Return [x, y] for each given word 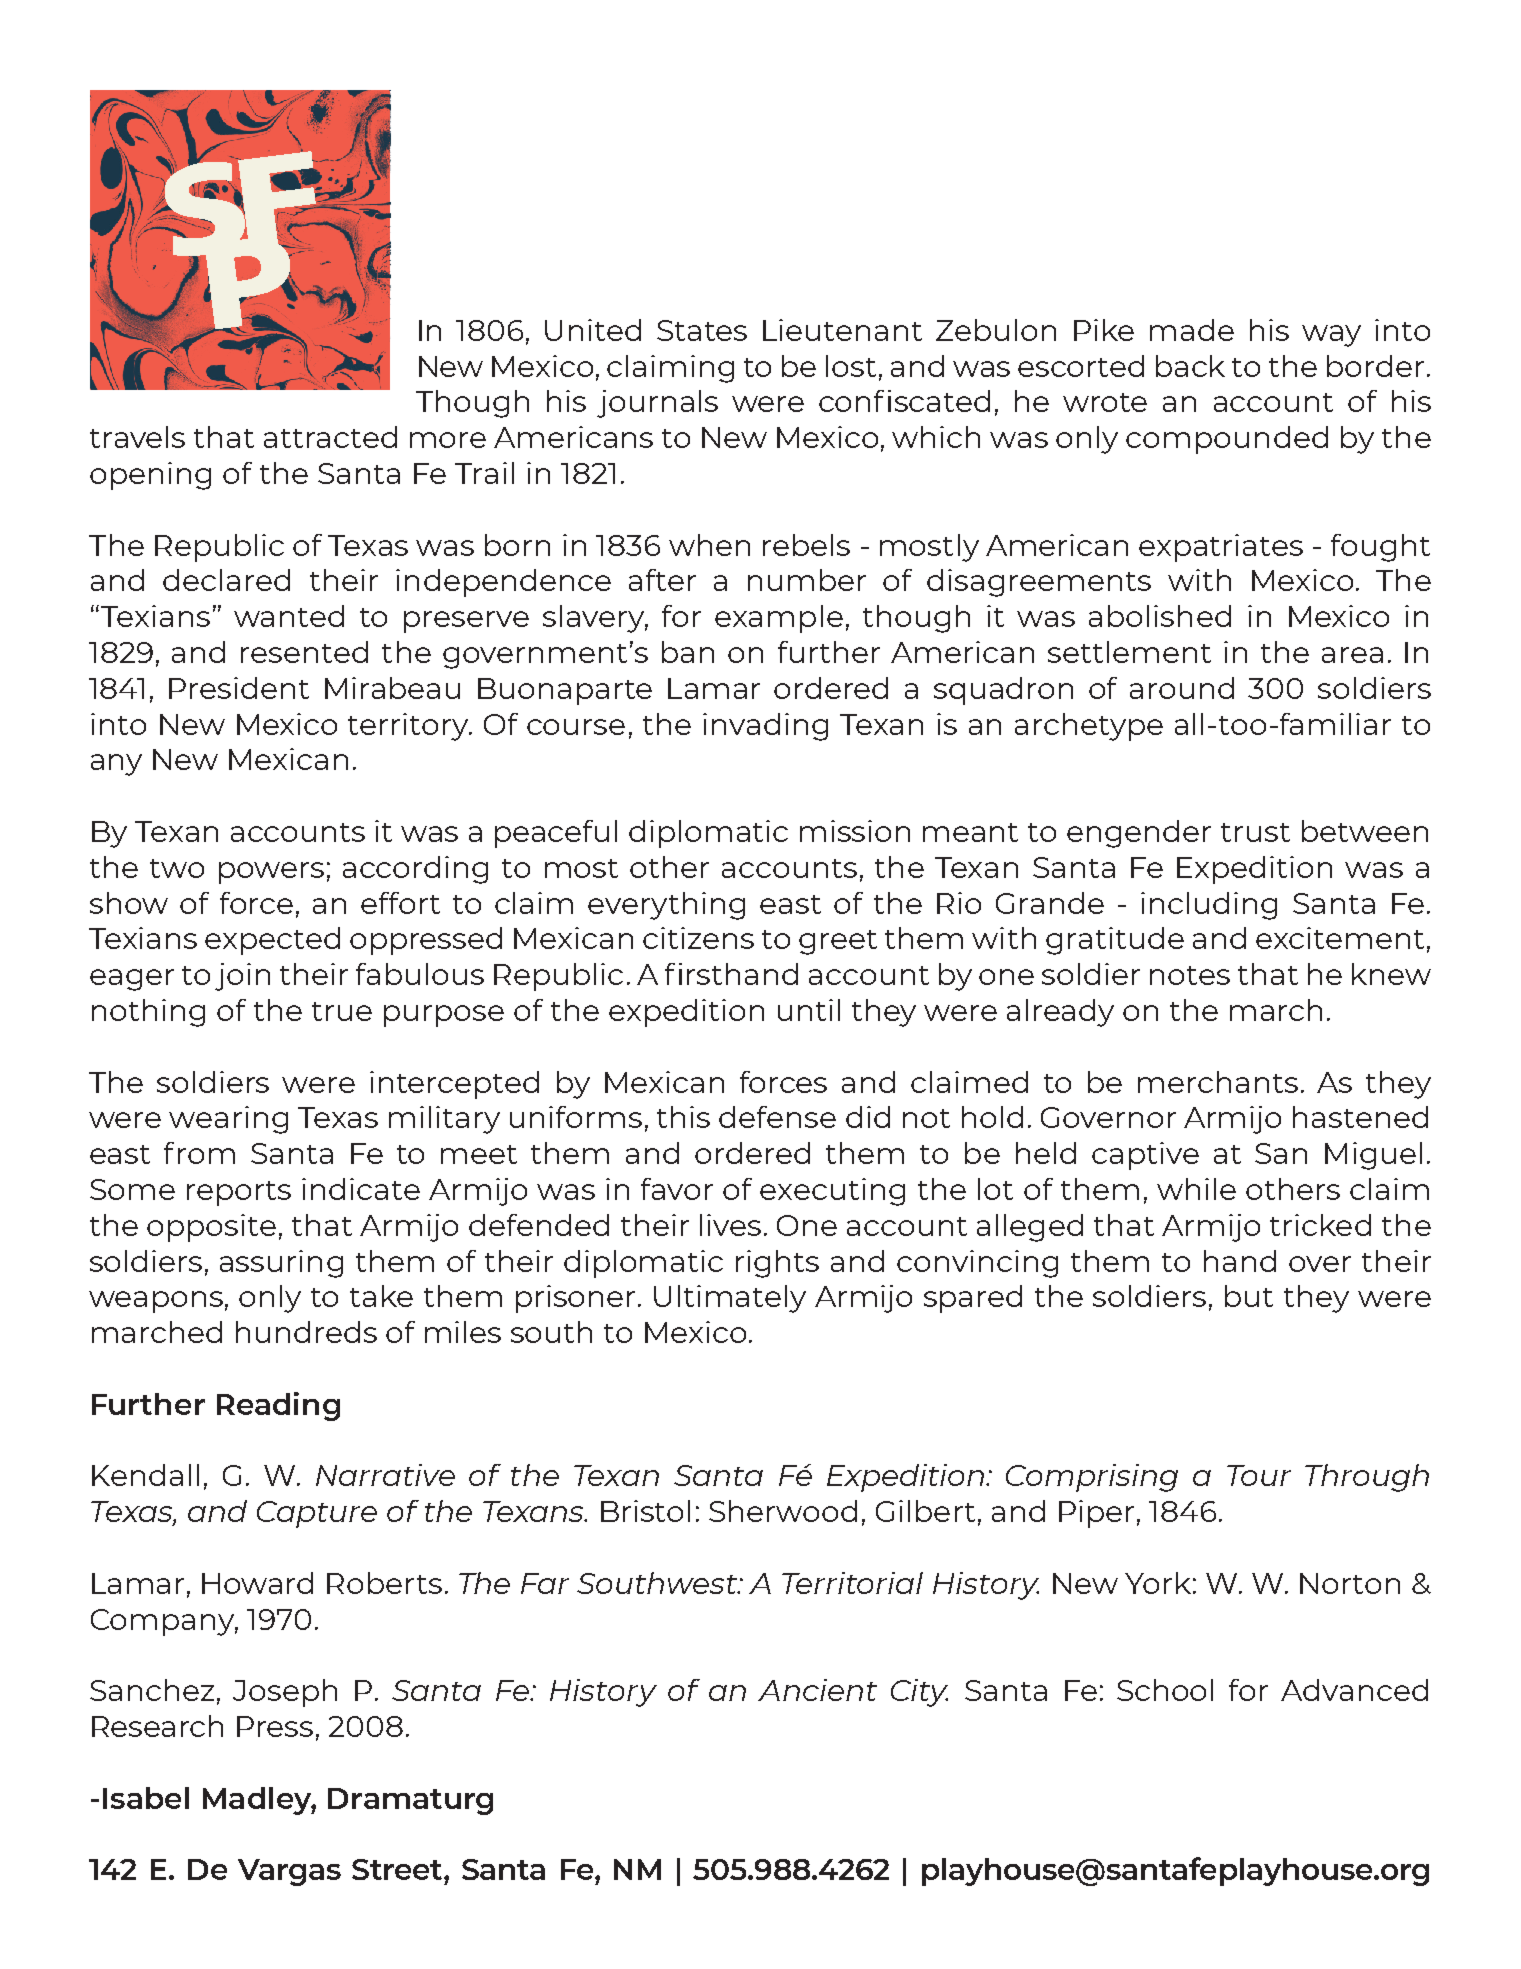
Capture [317, 1514]
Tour [1259, 1475]
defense [777, 1117]
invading [765, 727]
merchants [1218, 1082]
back [1190, 366]
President [239, 688]
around [1182, 688]
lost [851, 366]
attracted [330, 437]
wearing [228, 1120]
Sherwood [783, 1511]
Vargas [289, 1872]
